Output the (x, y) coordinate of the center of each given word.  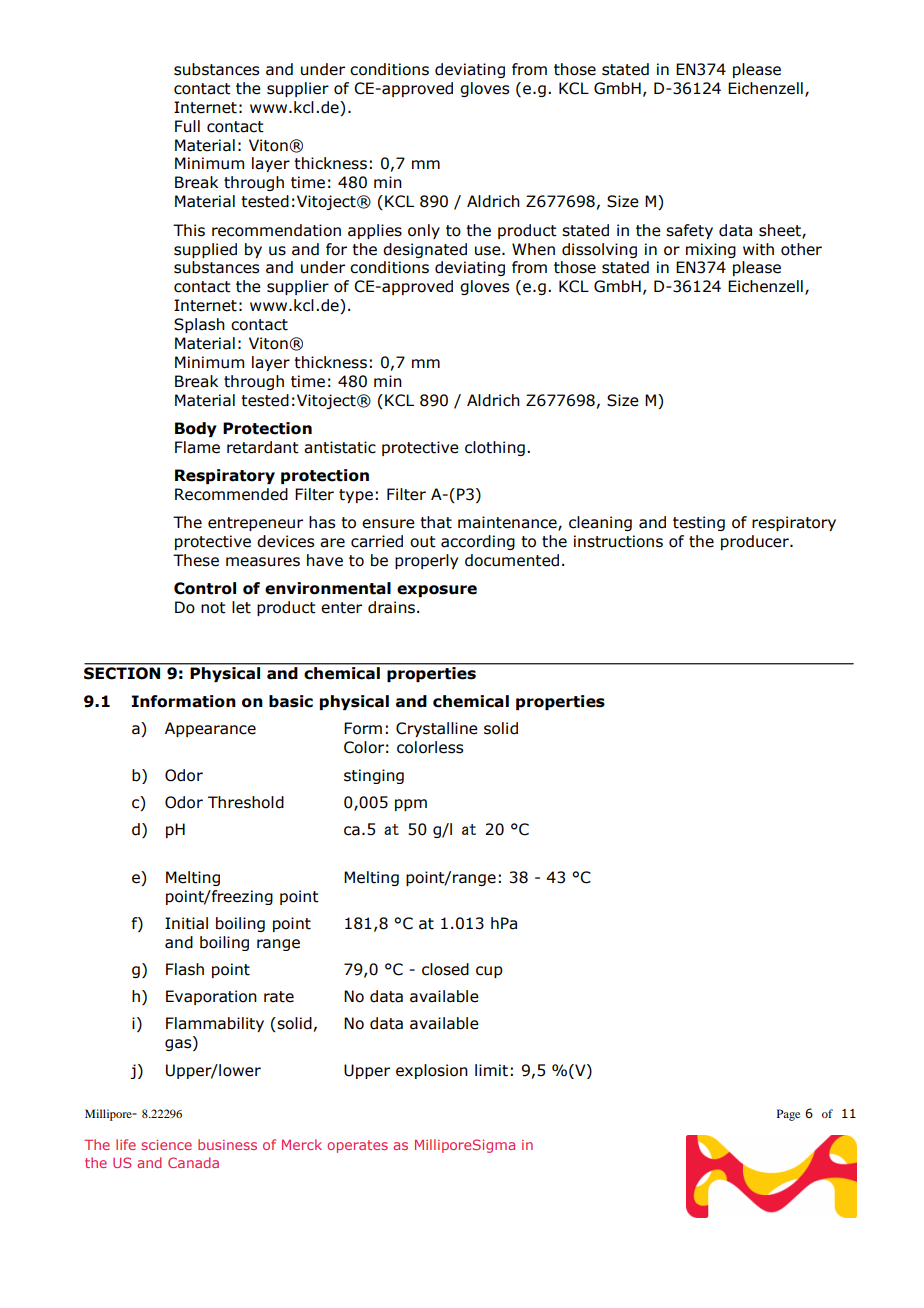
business (227, 1144)
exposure (437, 591)
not (213, 608)
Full (187, 126)
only (424, 231)
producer (756, 542)
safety (689, 231)
